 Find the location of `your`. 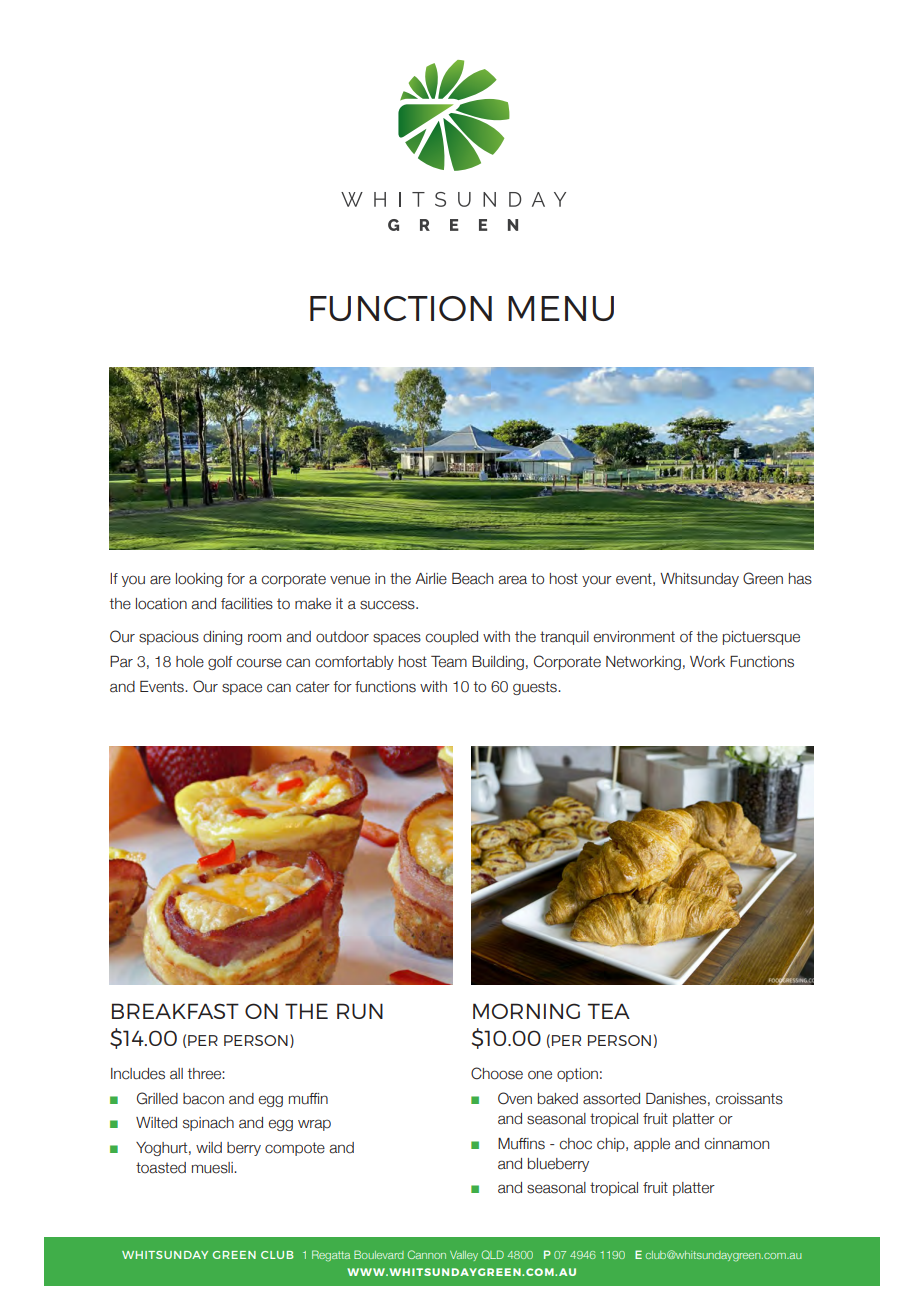

your is located at coordinates (597, 581).
